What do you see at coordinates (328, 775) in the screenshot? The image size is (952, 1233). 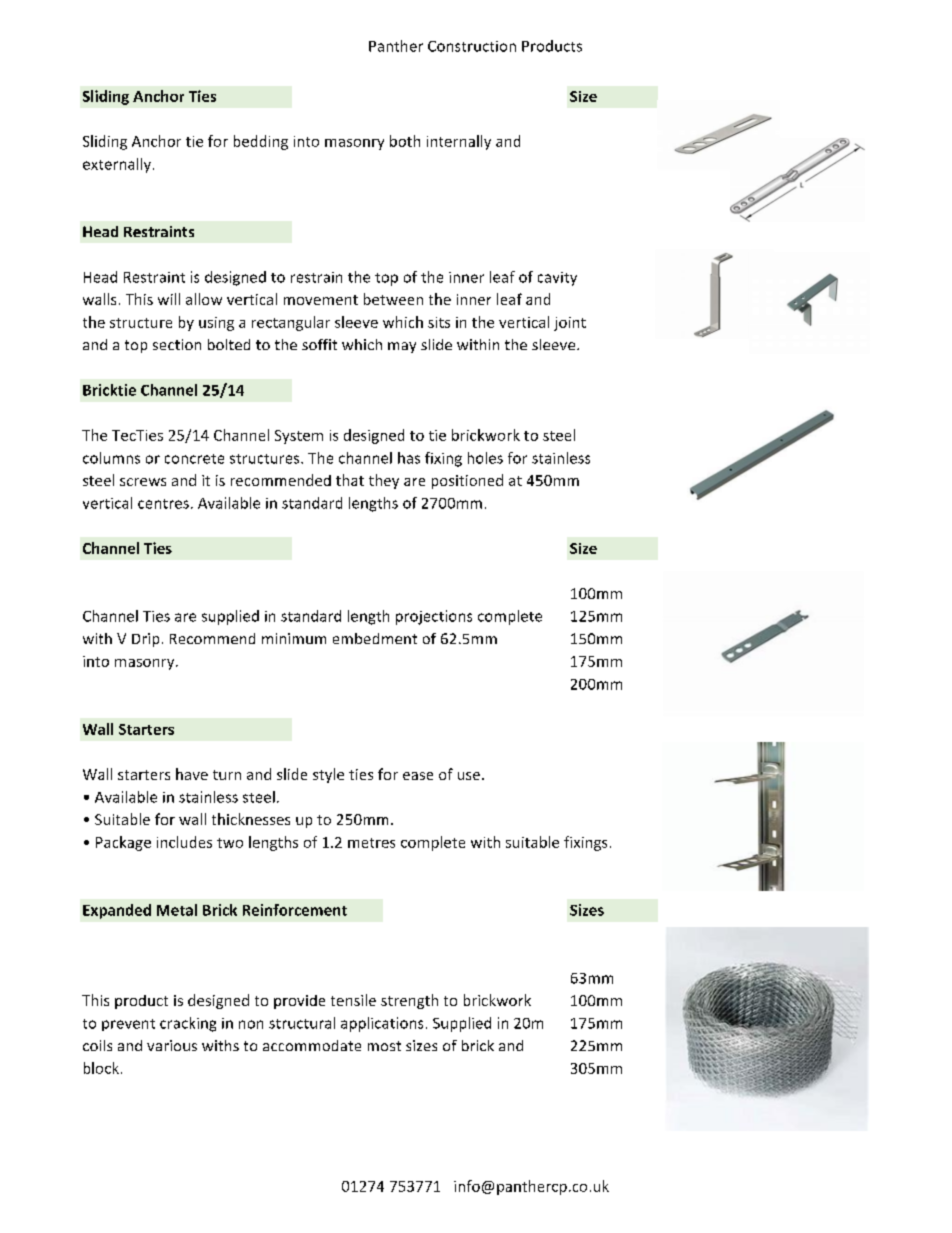 I see `style` at bounding box center [328, 775].
